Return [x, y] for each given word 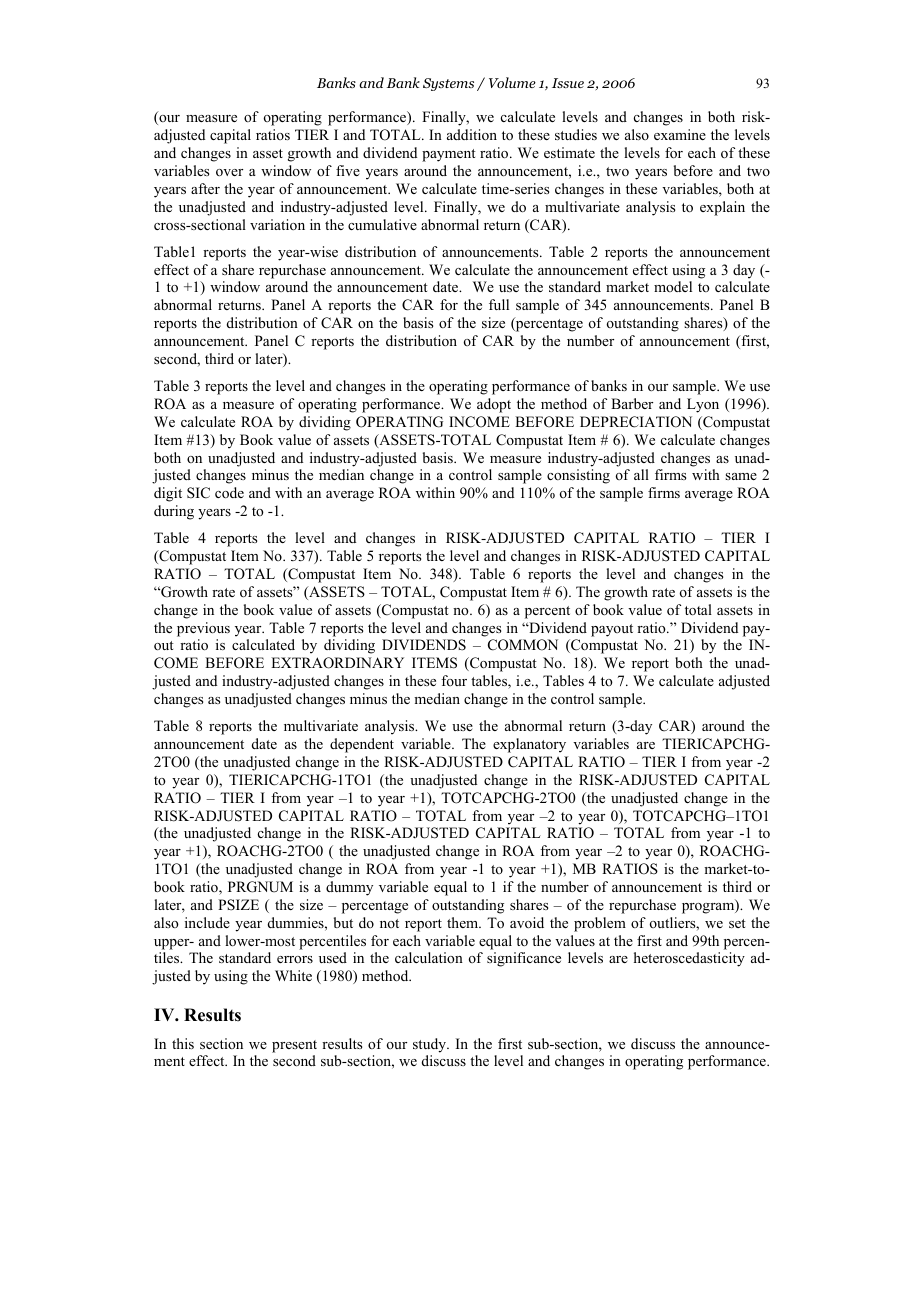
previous [203, 629]
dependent [362, 745]
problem [600, 924]
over [229, 172]
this [183, 1043]
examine [680, 134]
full [499, 304]
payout [612, 630]
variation [277, 224]
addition [472, 134]
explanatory [529, 745]
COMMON [523, 645]
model [673, 286]
